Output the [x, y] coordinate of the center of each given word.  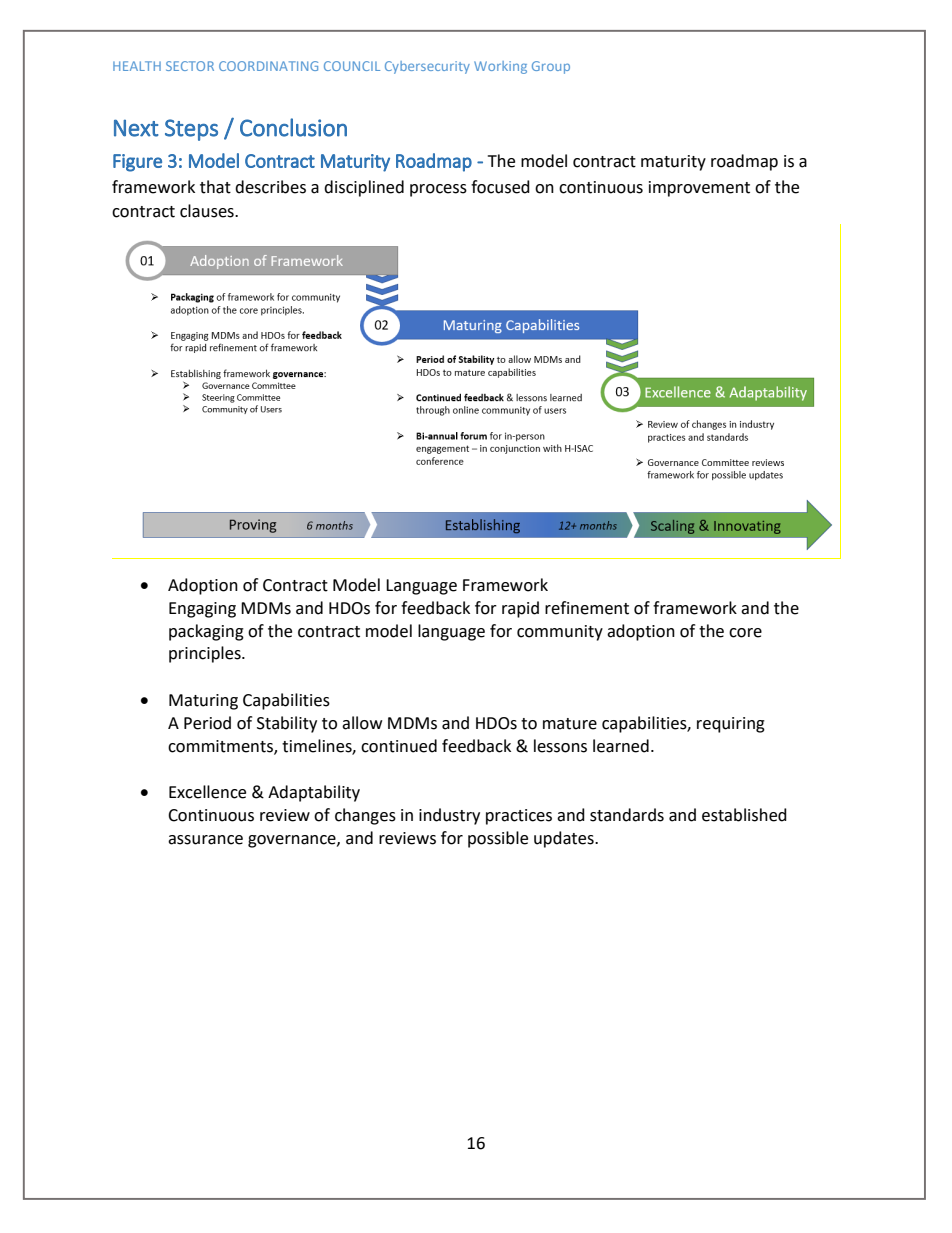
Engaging [202, 610]
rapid [520, 609]
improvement [699, 189]
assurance [205, 840]
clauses [208, 211]
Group [551, 67]
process [438, 190]
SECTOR [190, 66]
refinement [587, 608]
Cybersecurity [427, 67]
